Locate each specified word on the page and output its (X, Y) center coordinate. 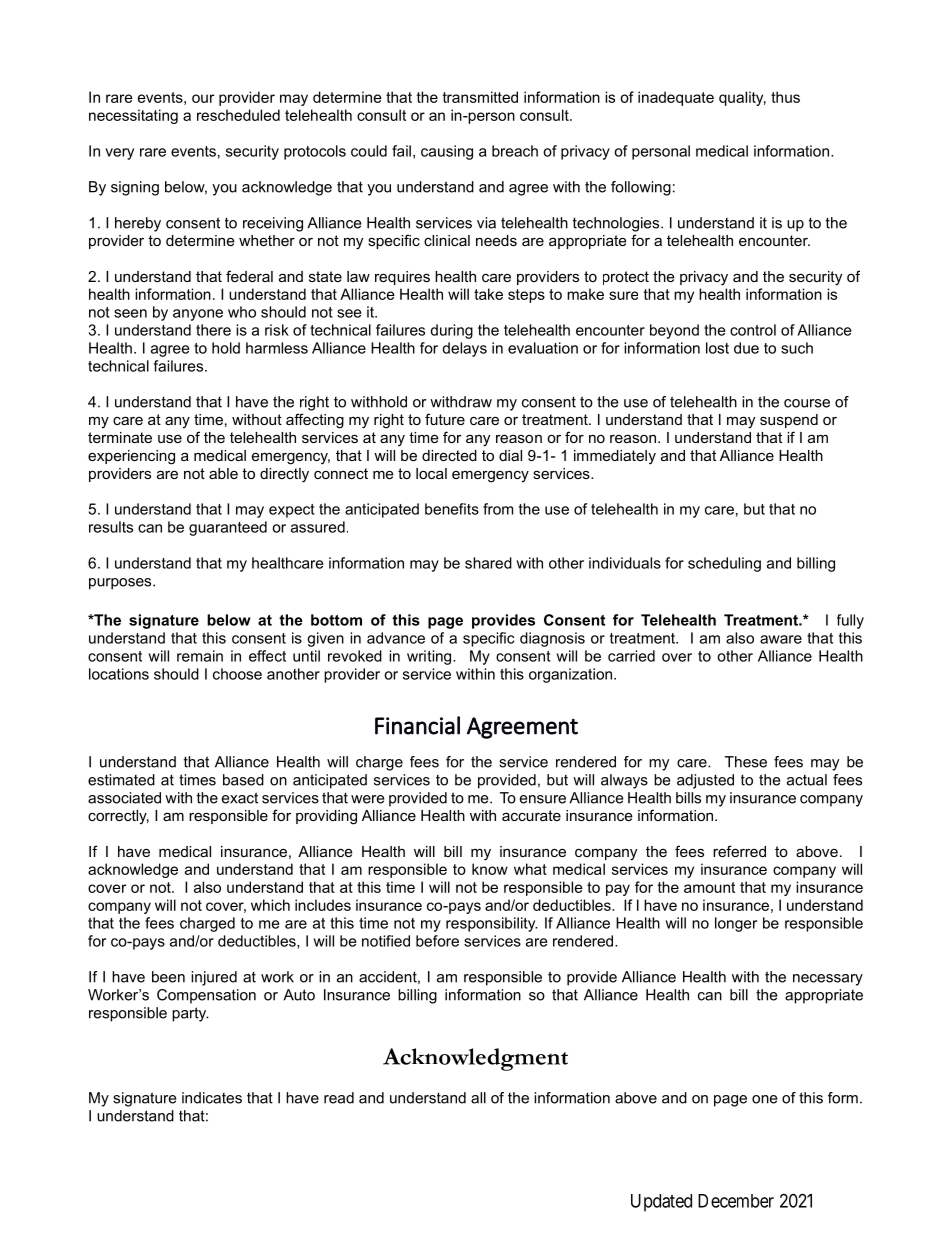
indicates (212, 1098)
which (270, 905)
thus (785, 97)
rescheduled (238, 115)
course (807, 403)
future (445, 419)
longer (736, 924)
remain (200, 656)
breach (515, 151)
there (213, 330)
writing (430, 657)
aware (781, 639)
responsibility (492, 924)
